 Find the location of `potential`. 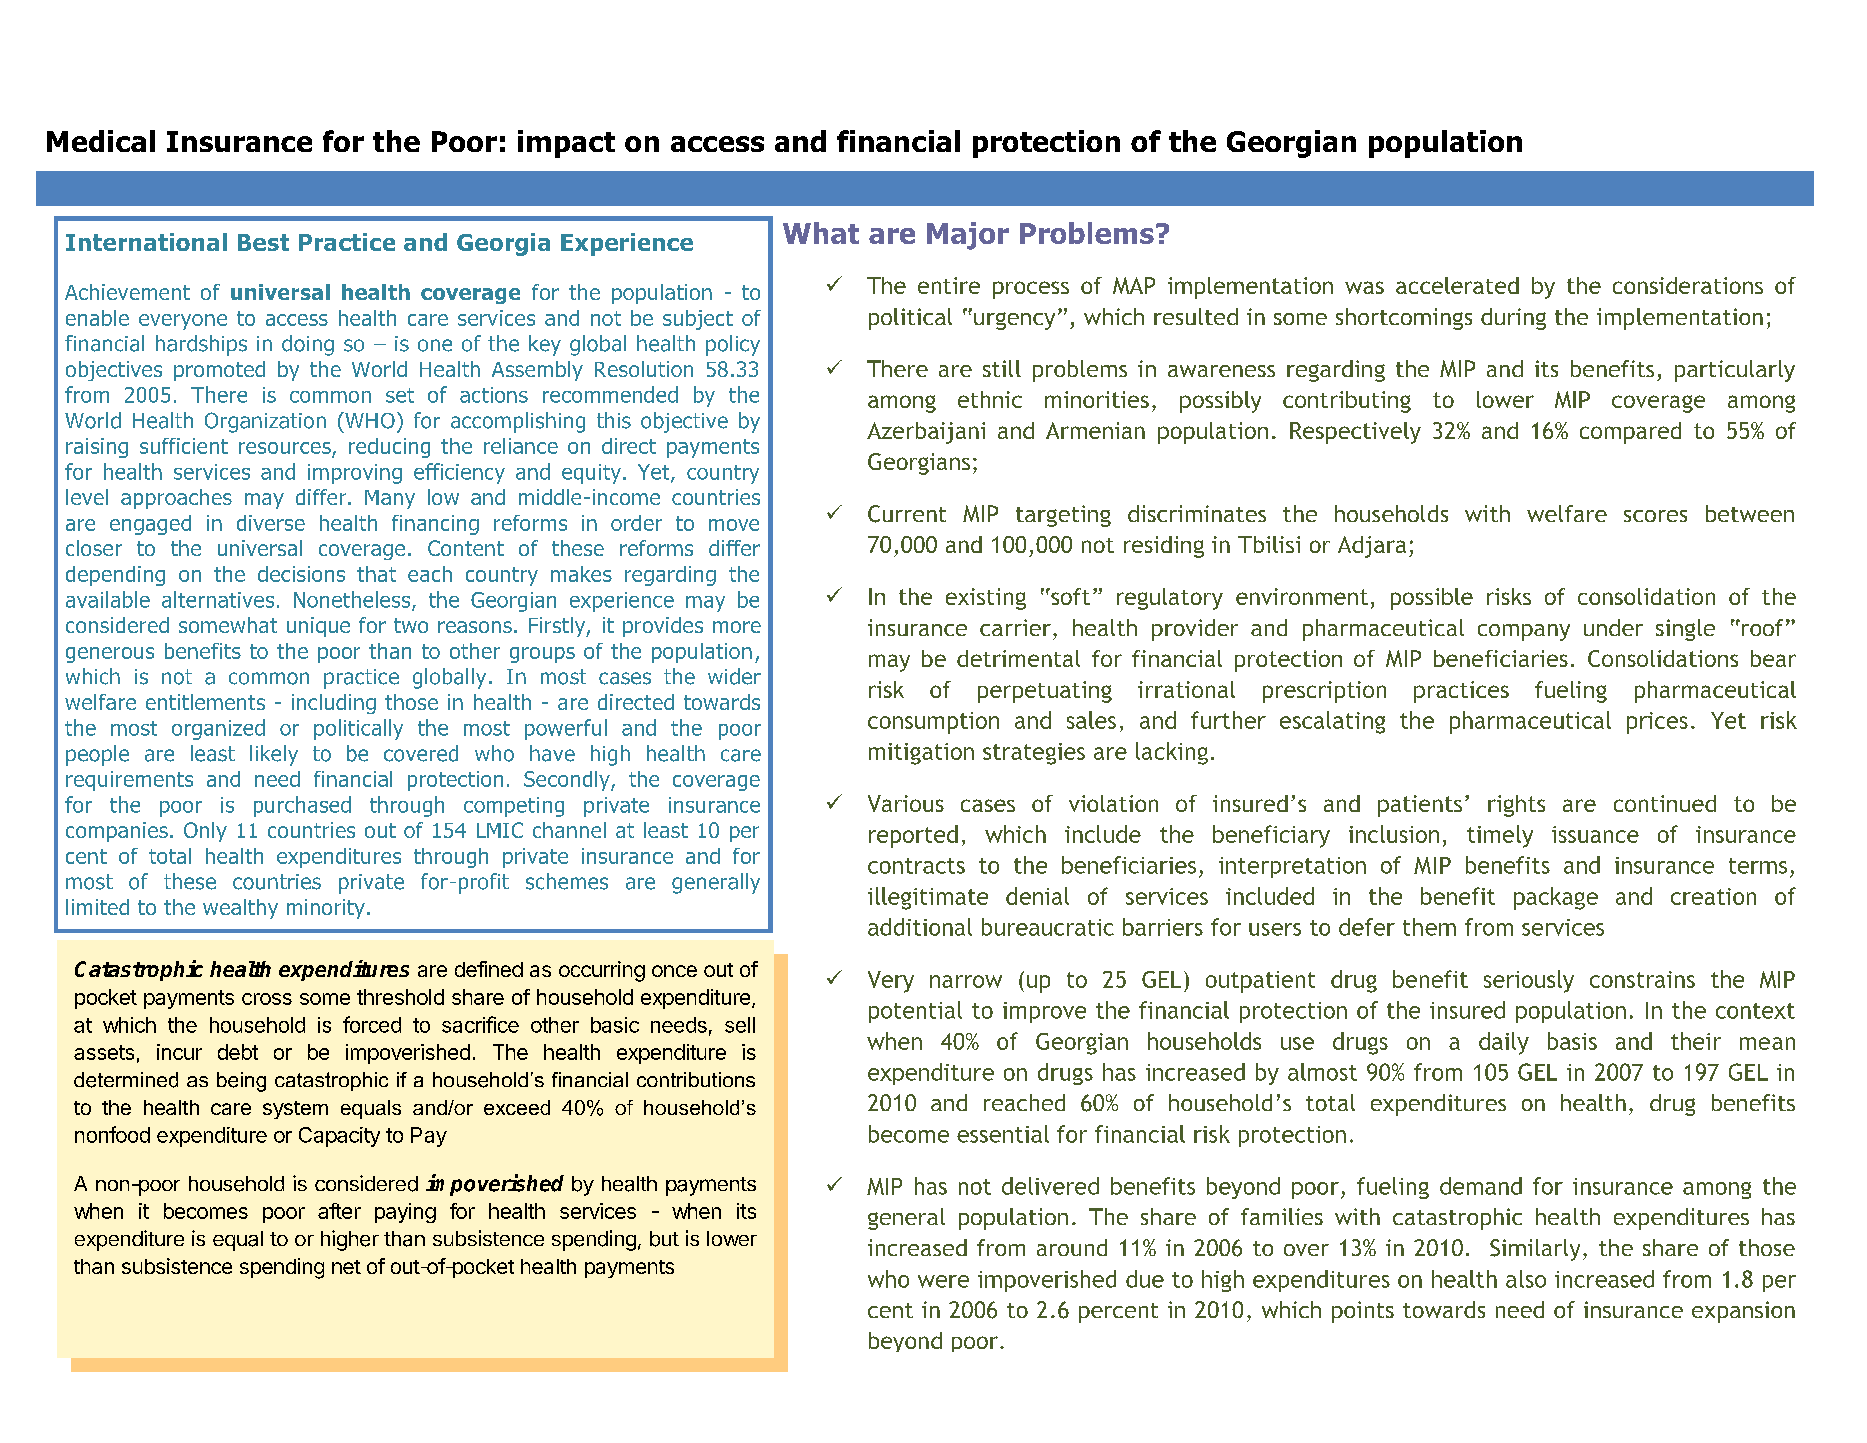

potential is located at coordinates (915, 1012).
